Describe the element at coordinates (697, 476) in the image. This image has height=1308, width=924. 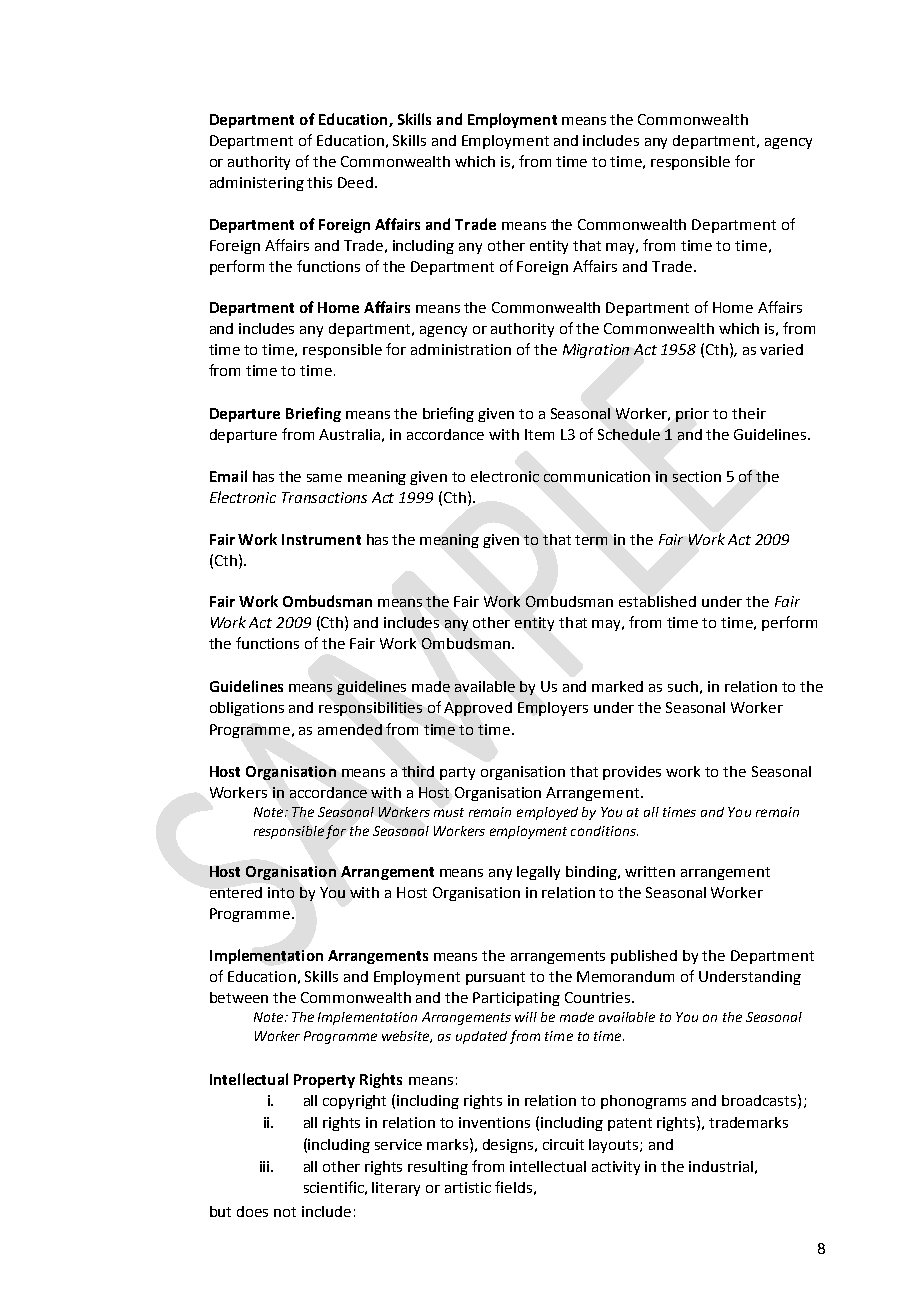
I see `section` at that location.
